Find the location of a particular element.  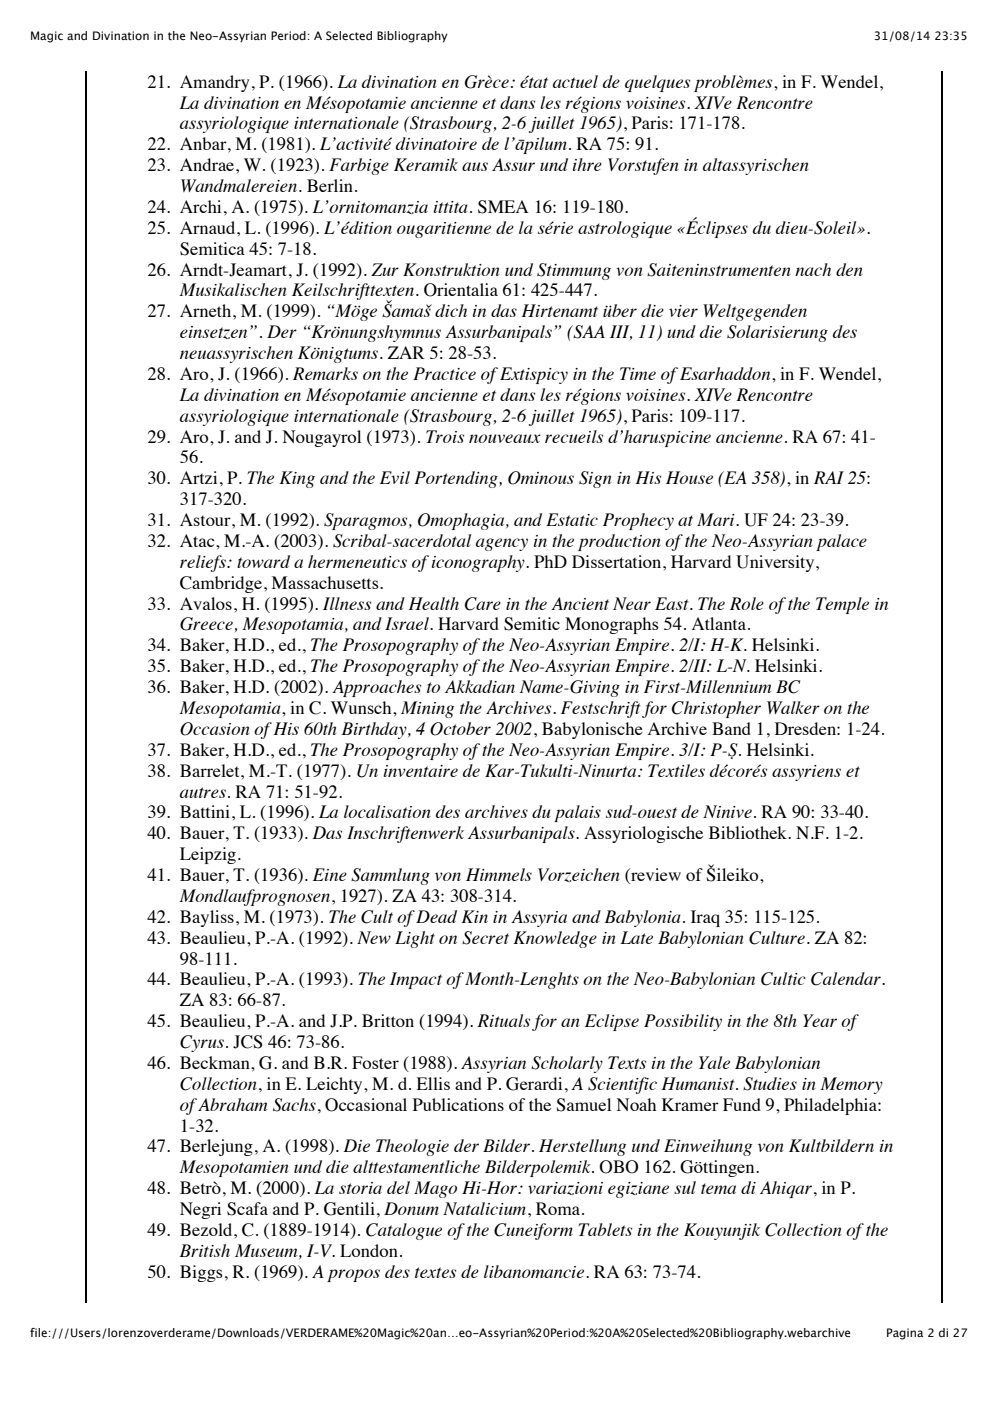

nach is located at coordinates (813, 269).
